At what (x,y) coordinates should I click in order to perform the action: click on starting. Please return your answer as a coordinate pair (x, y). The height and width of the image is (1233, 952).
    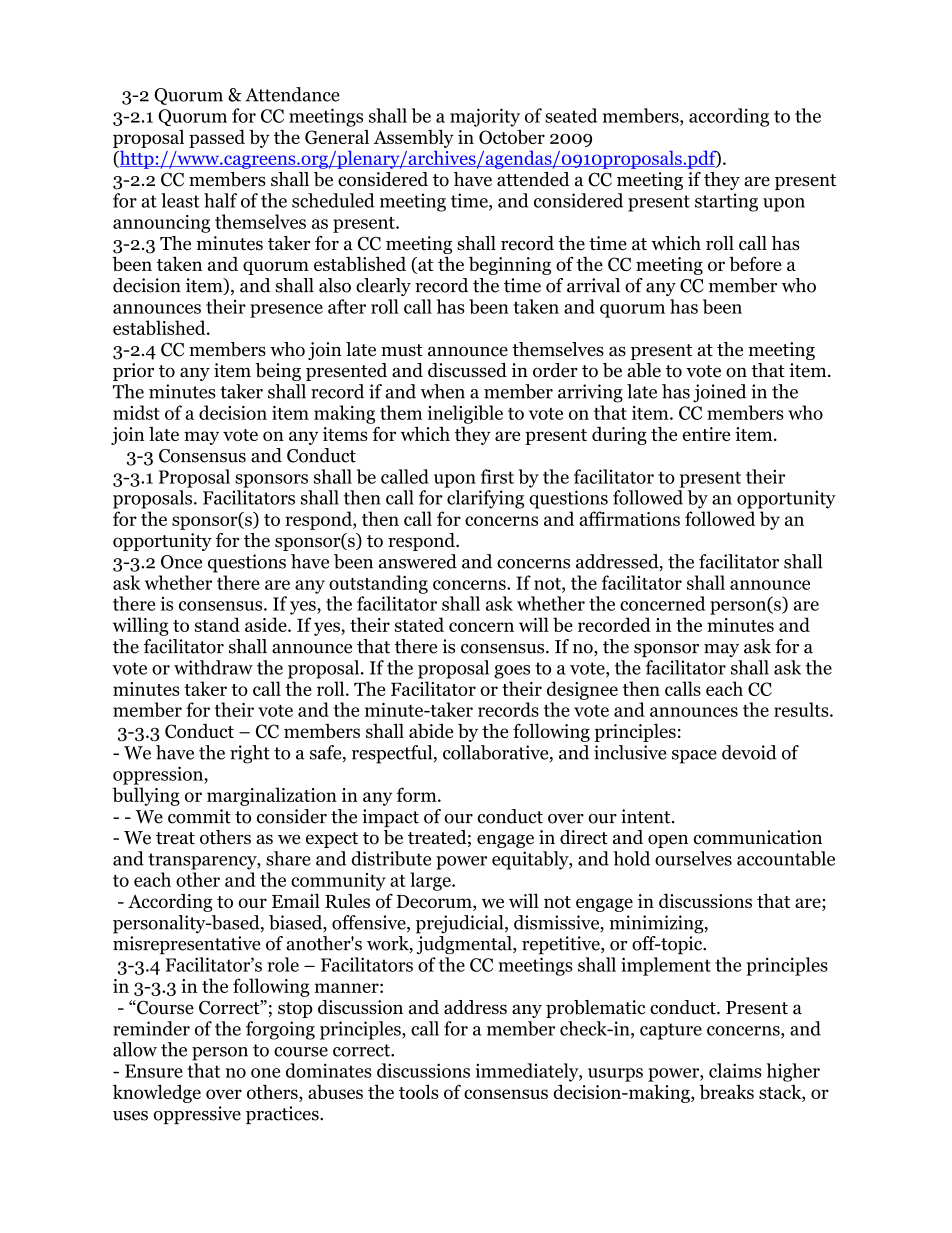
    Looking at the image, I should click on (726, 202).
